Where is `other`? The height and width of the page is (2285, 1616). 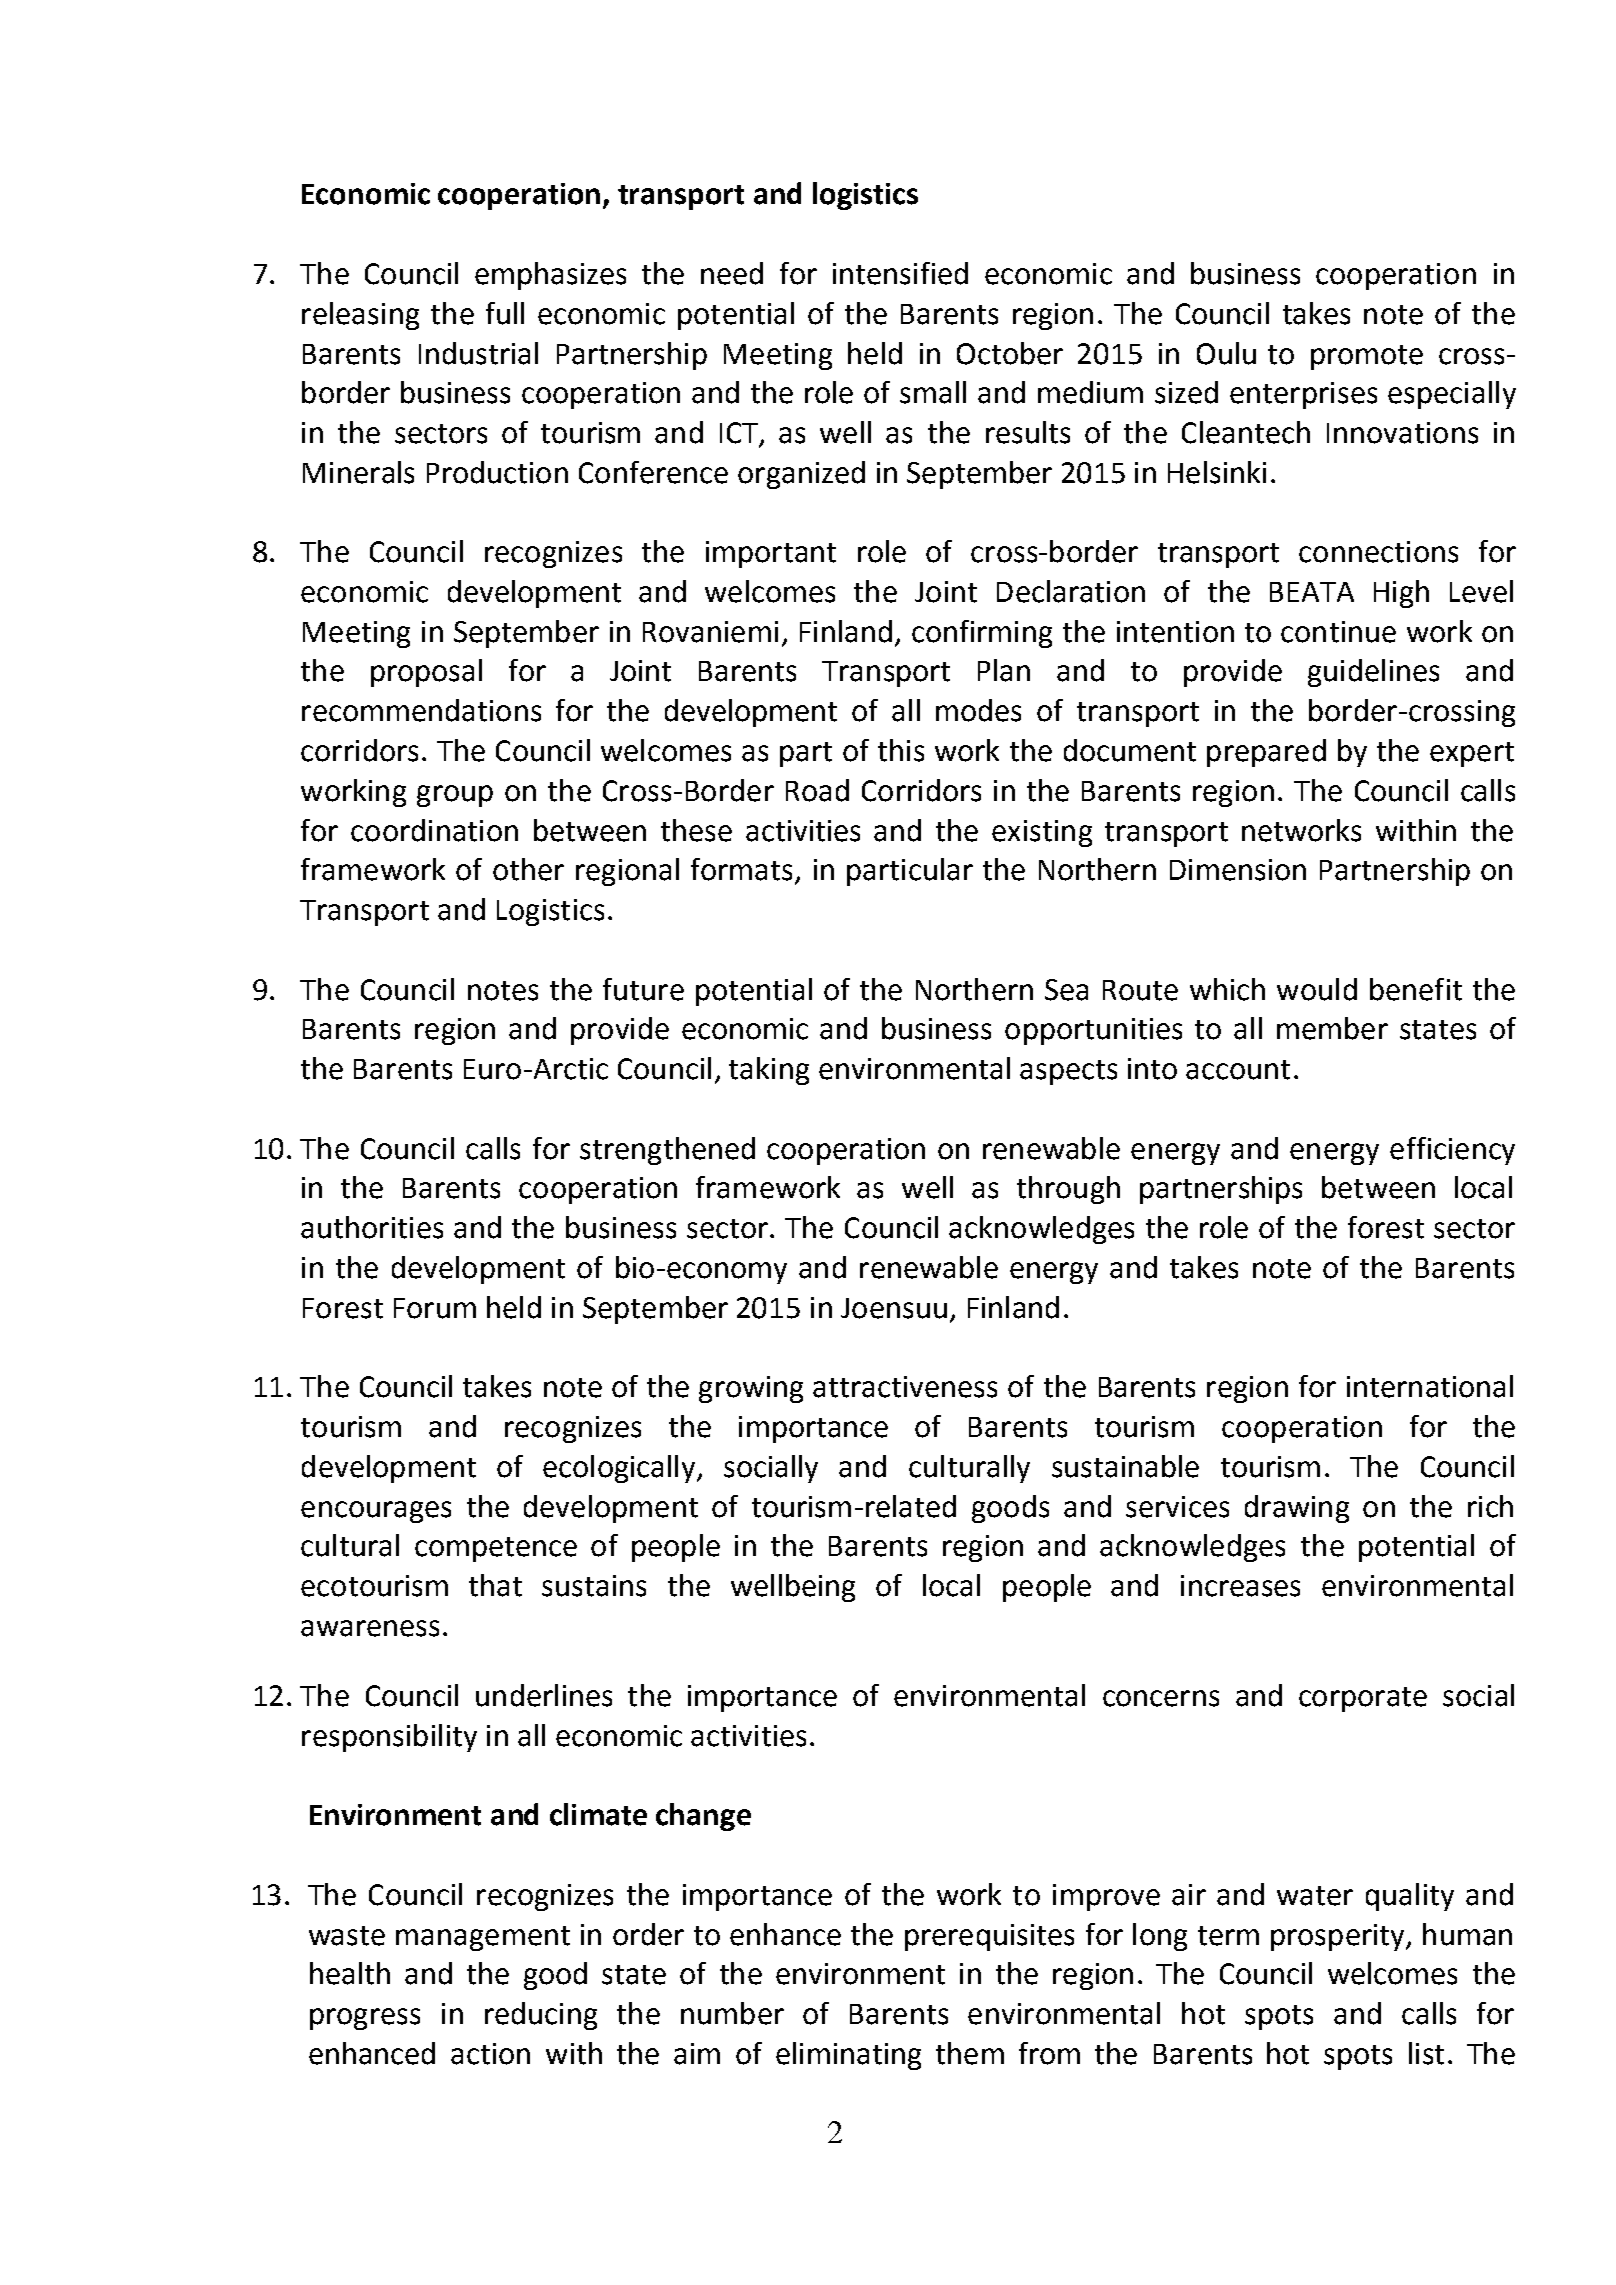
other is located at coordinates (528, 869).
